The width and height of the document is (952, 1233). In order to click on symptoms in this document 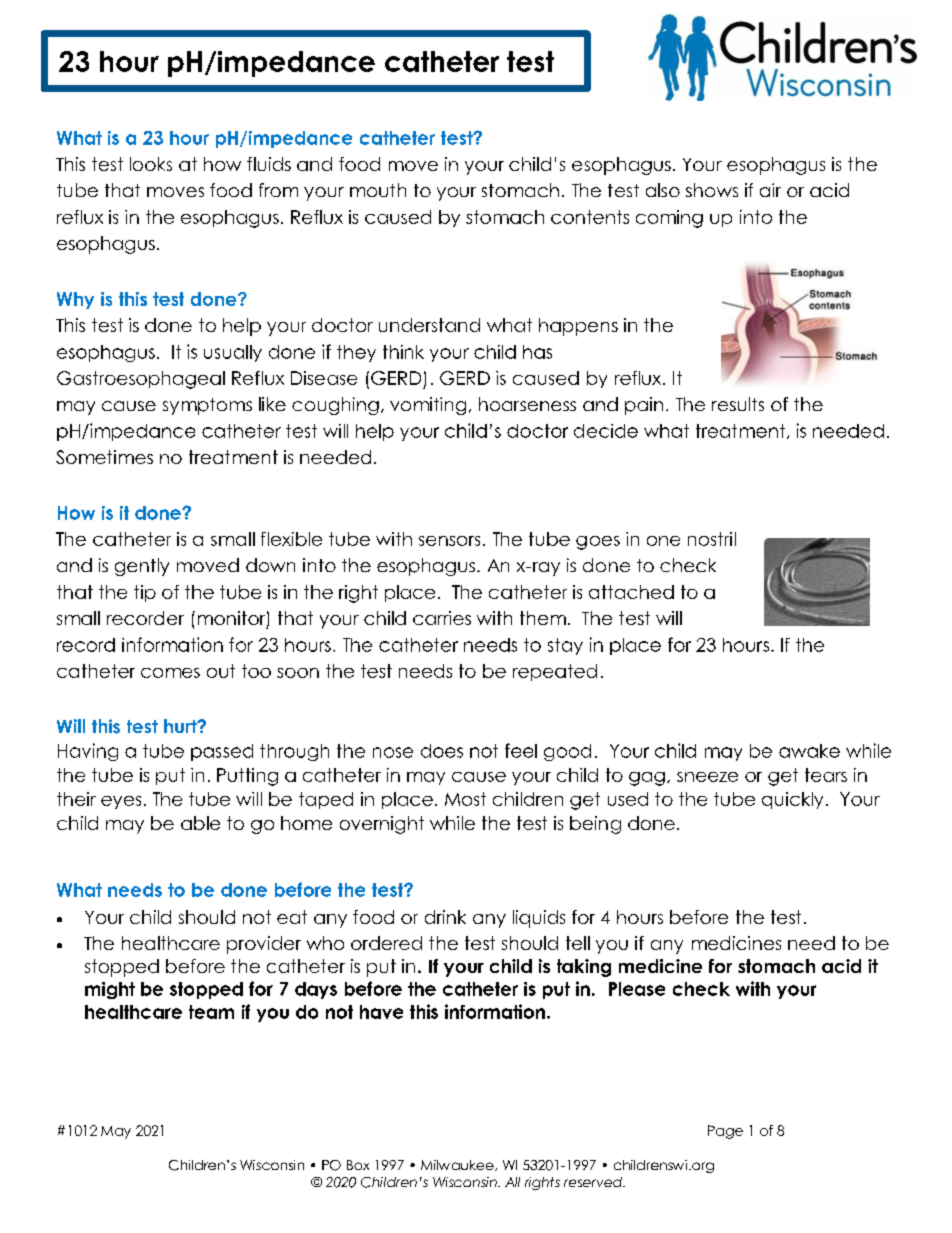, I will do `click(207, 406)`.
